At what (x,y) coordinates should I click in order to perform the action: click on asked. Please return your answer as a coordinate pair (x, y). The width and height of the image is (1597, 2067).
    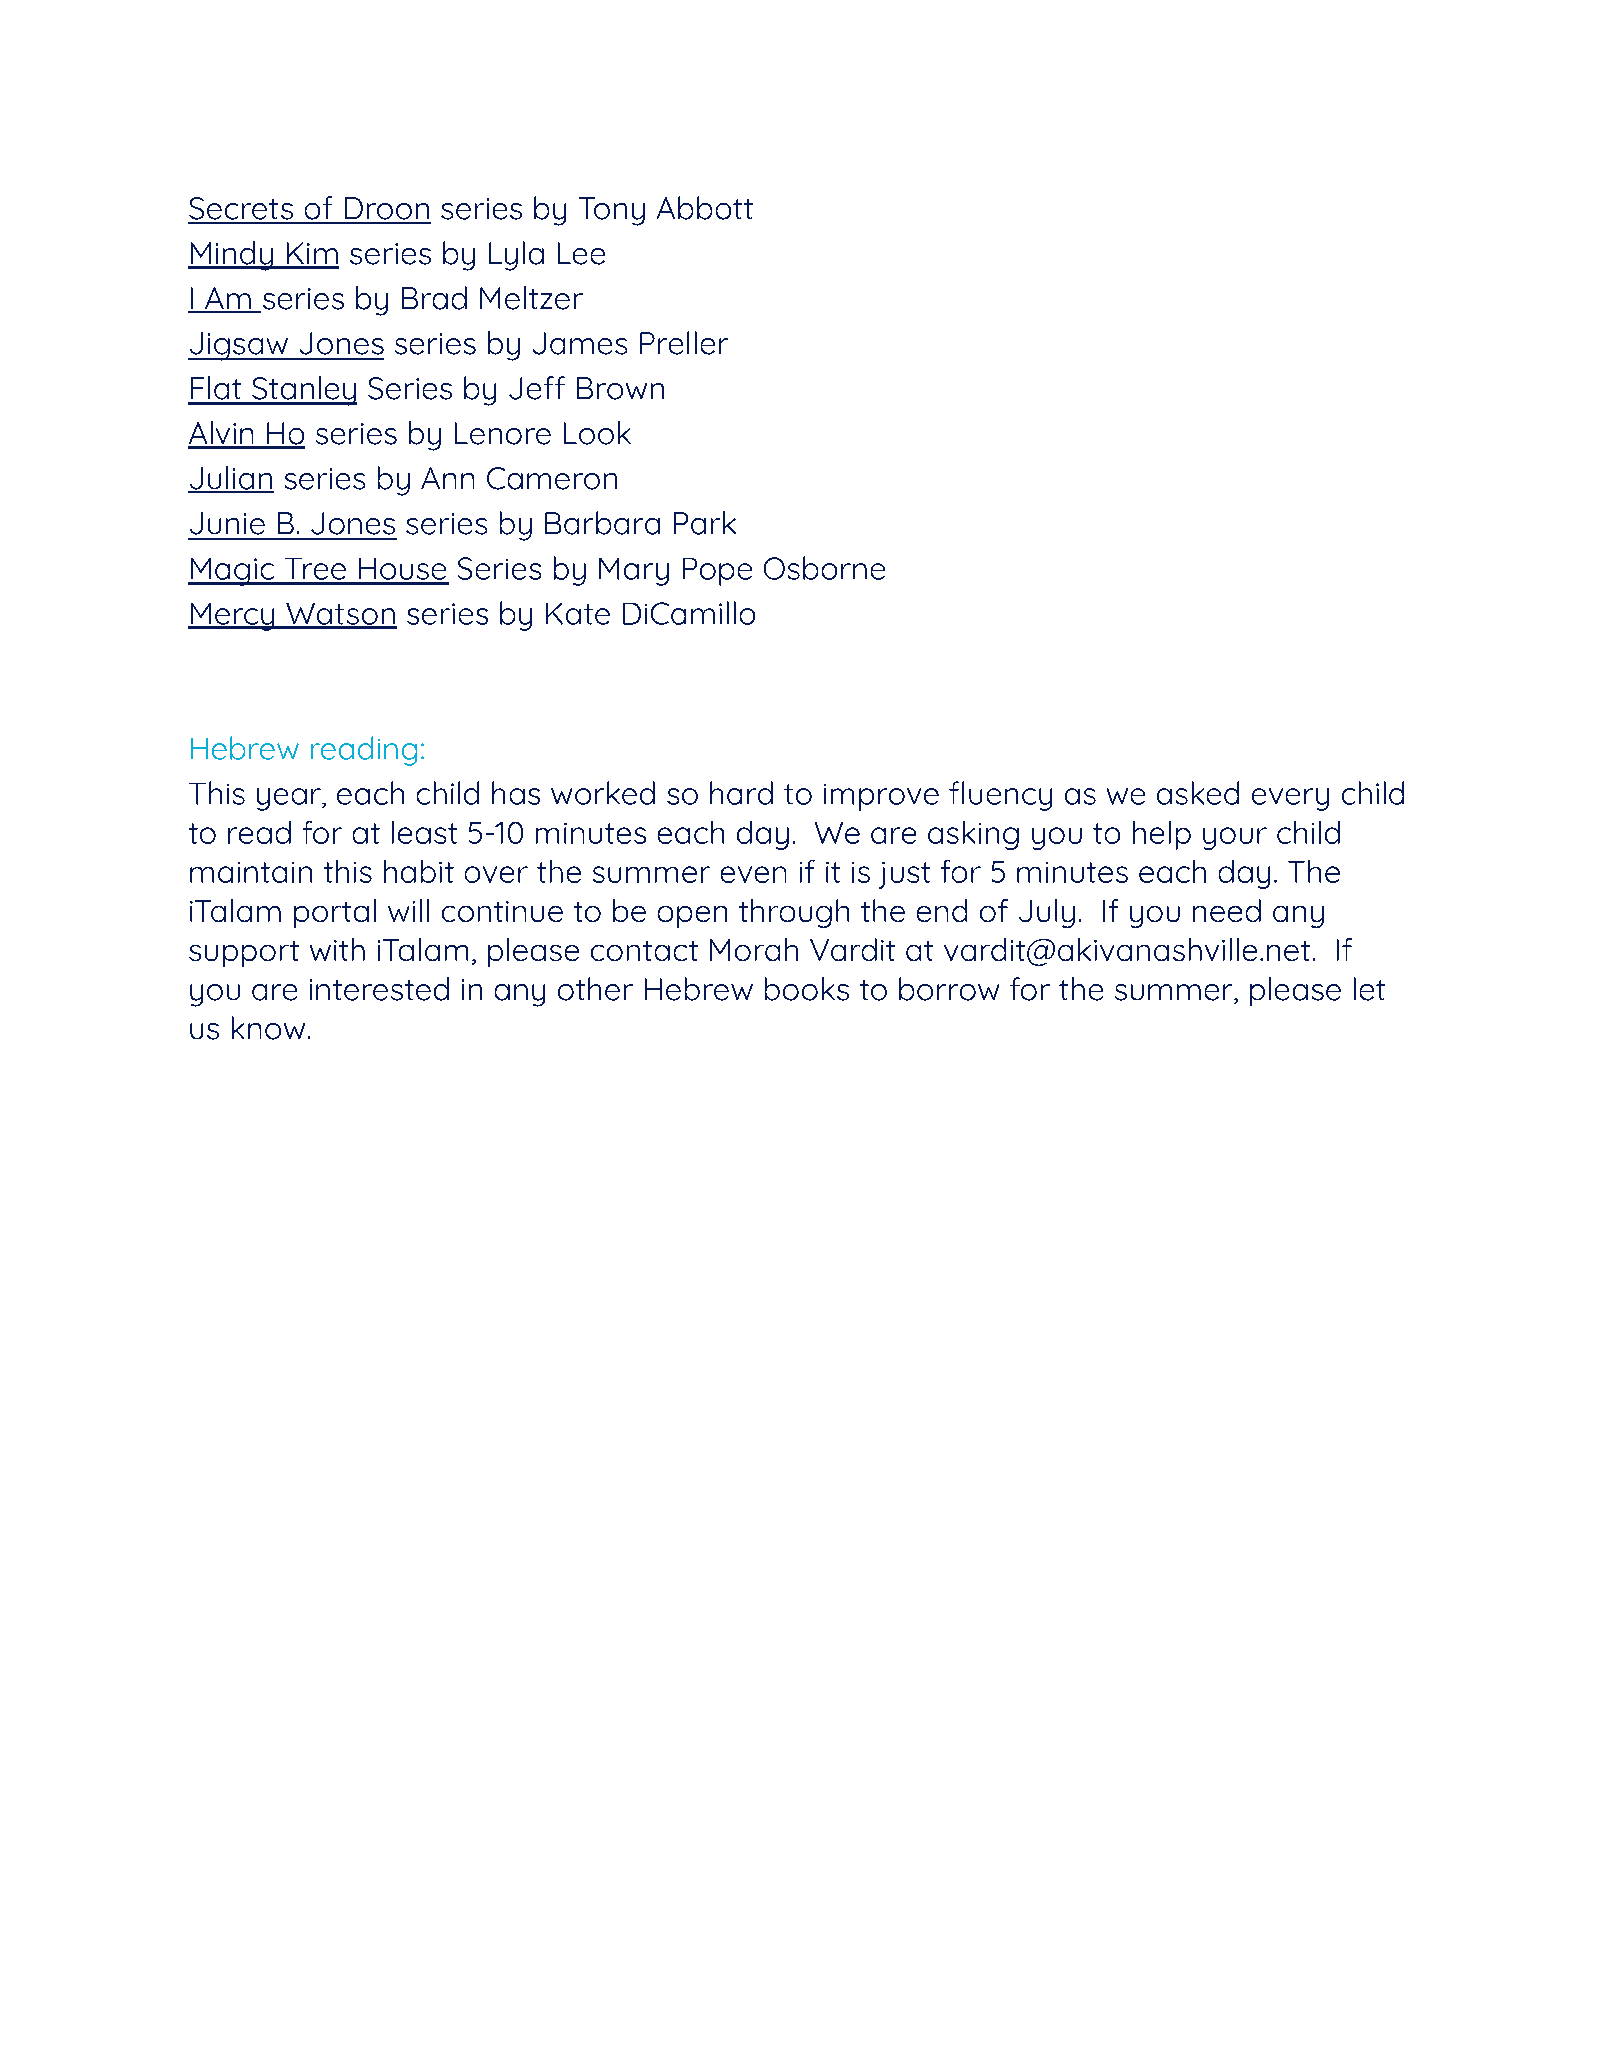
    Looking at the image, I should click on (1198, 793).
